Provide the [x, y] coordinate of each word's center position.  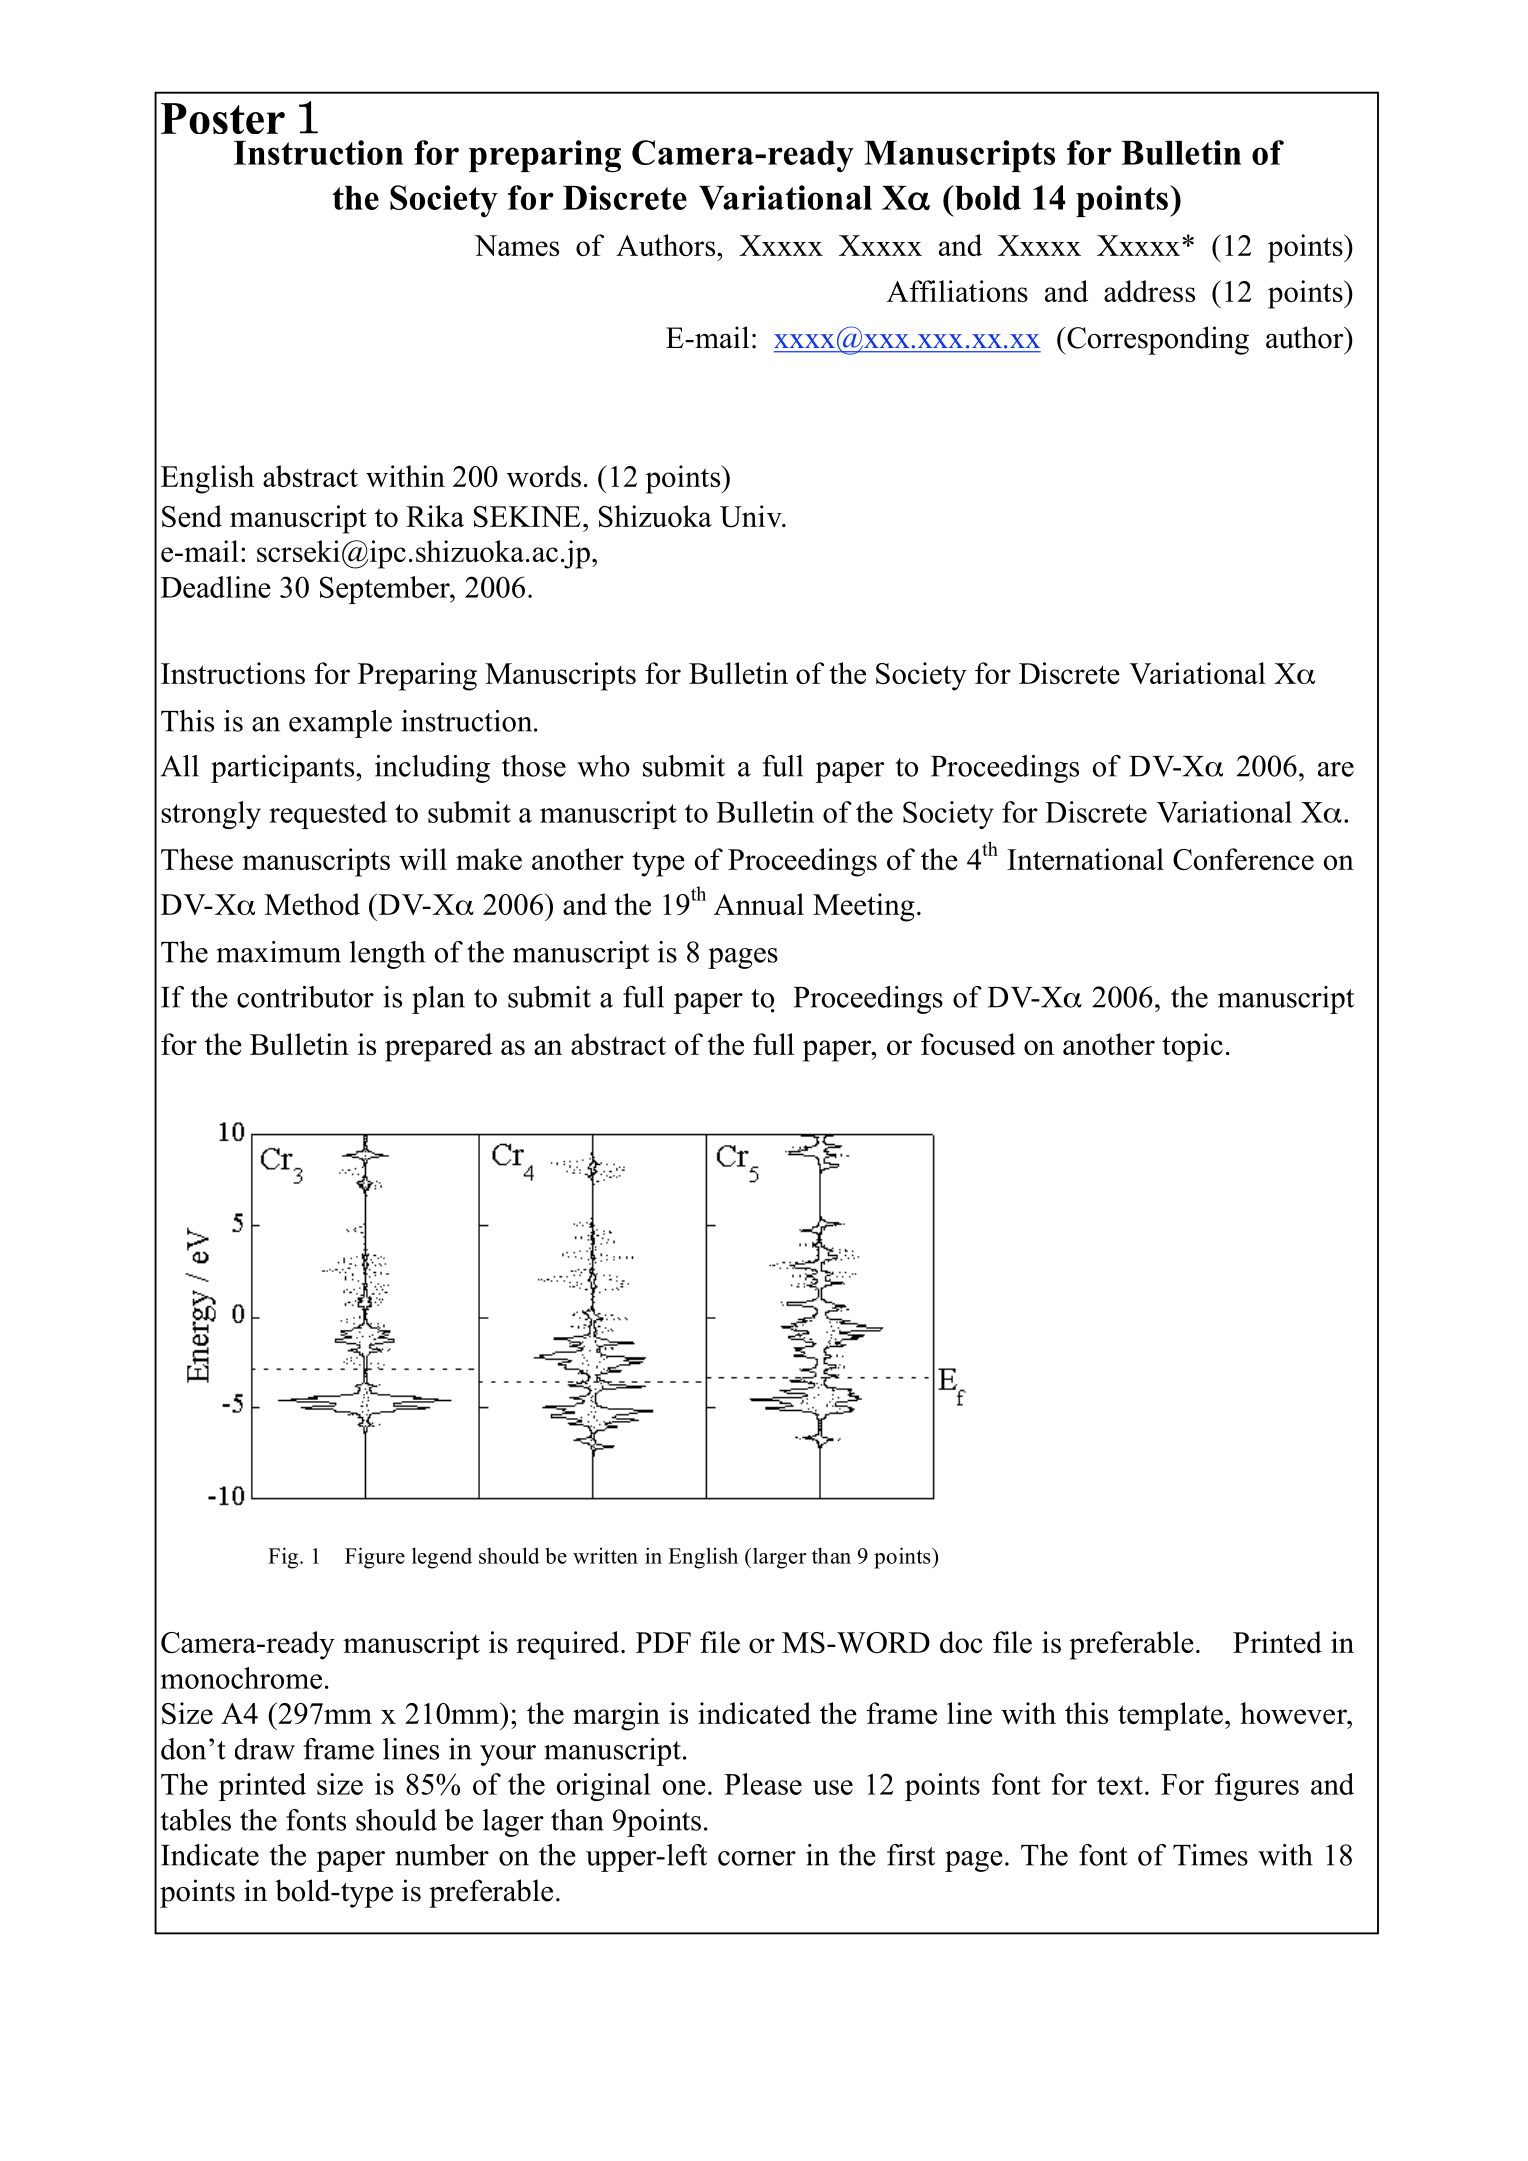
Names [516, 245]
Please [763, 1784]
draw [265, 1749]
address [1149, 291]
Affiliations [957, 291]
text [1120, 1785]
